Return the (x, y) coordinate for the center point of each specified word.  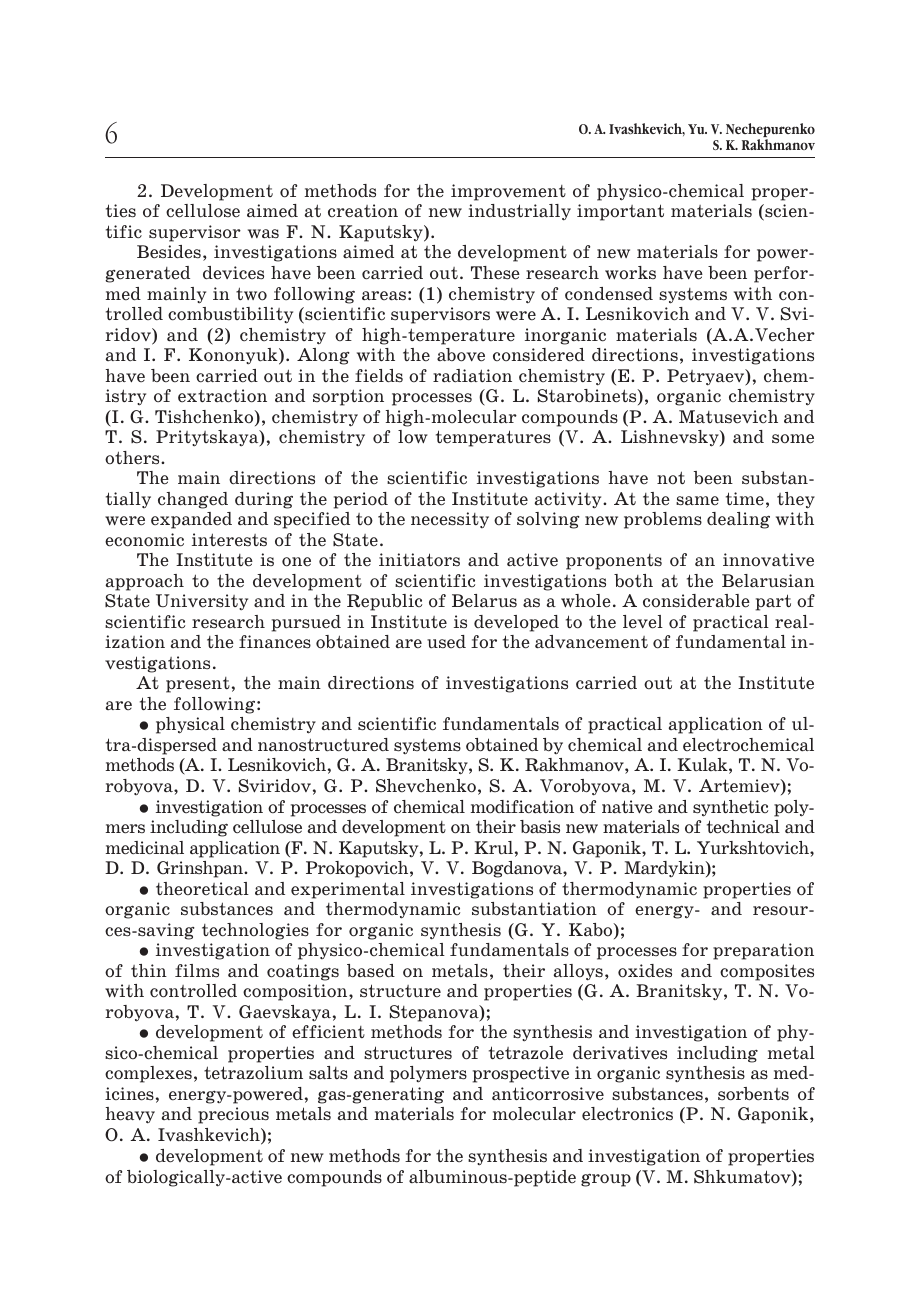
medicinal (145, 848)
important (620, 212)
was (263, 234)
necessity (450, 520)
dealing (738, 520)
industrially (519, 212)
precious (233, 1115)
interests (229, 540)
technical (743, 827)
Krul (493, 848)
